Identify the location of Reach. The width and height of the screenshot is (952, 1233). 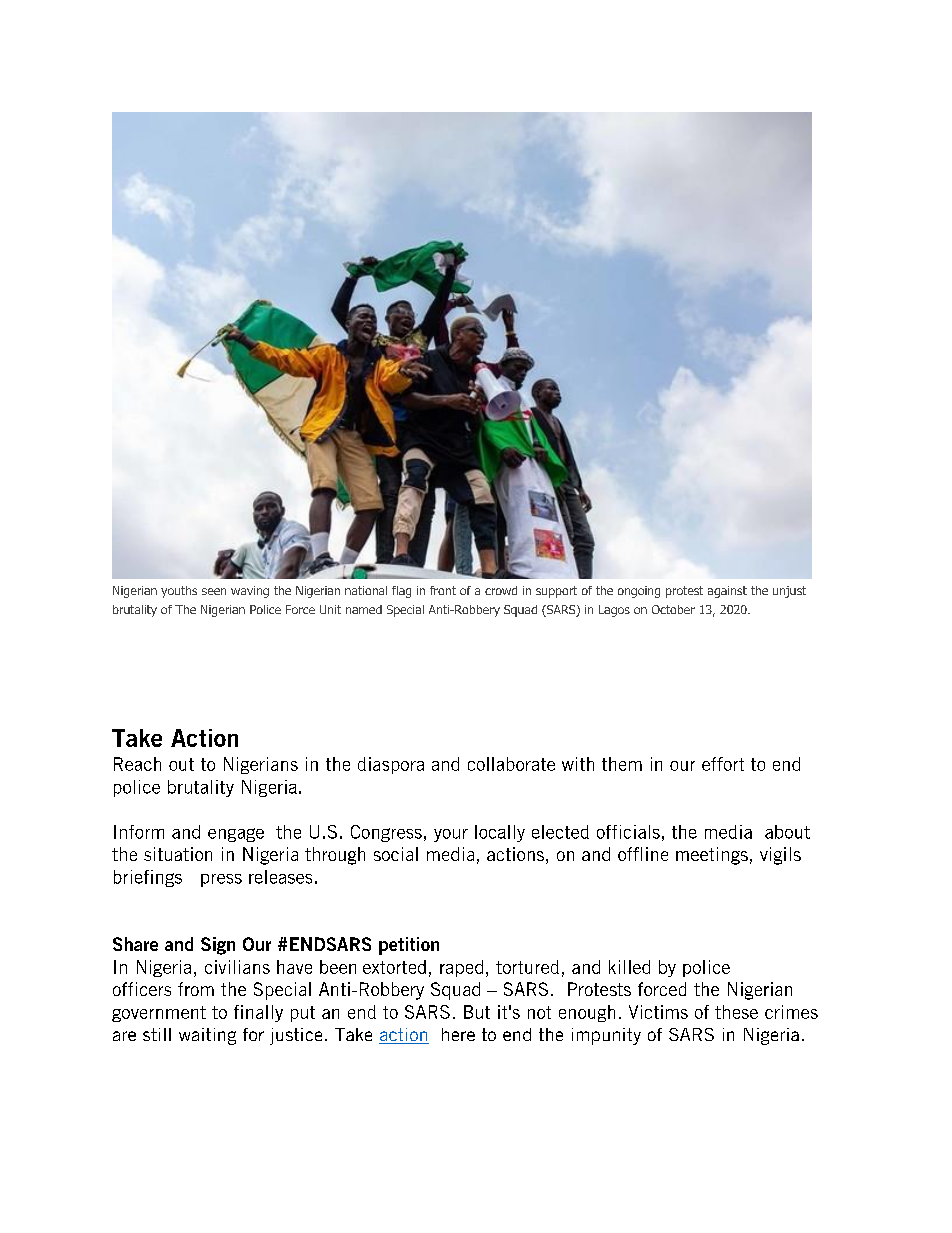
(137, 764).
